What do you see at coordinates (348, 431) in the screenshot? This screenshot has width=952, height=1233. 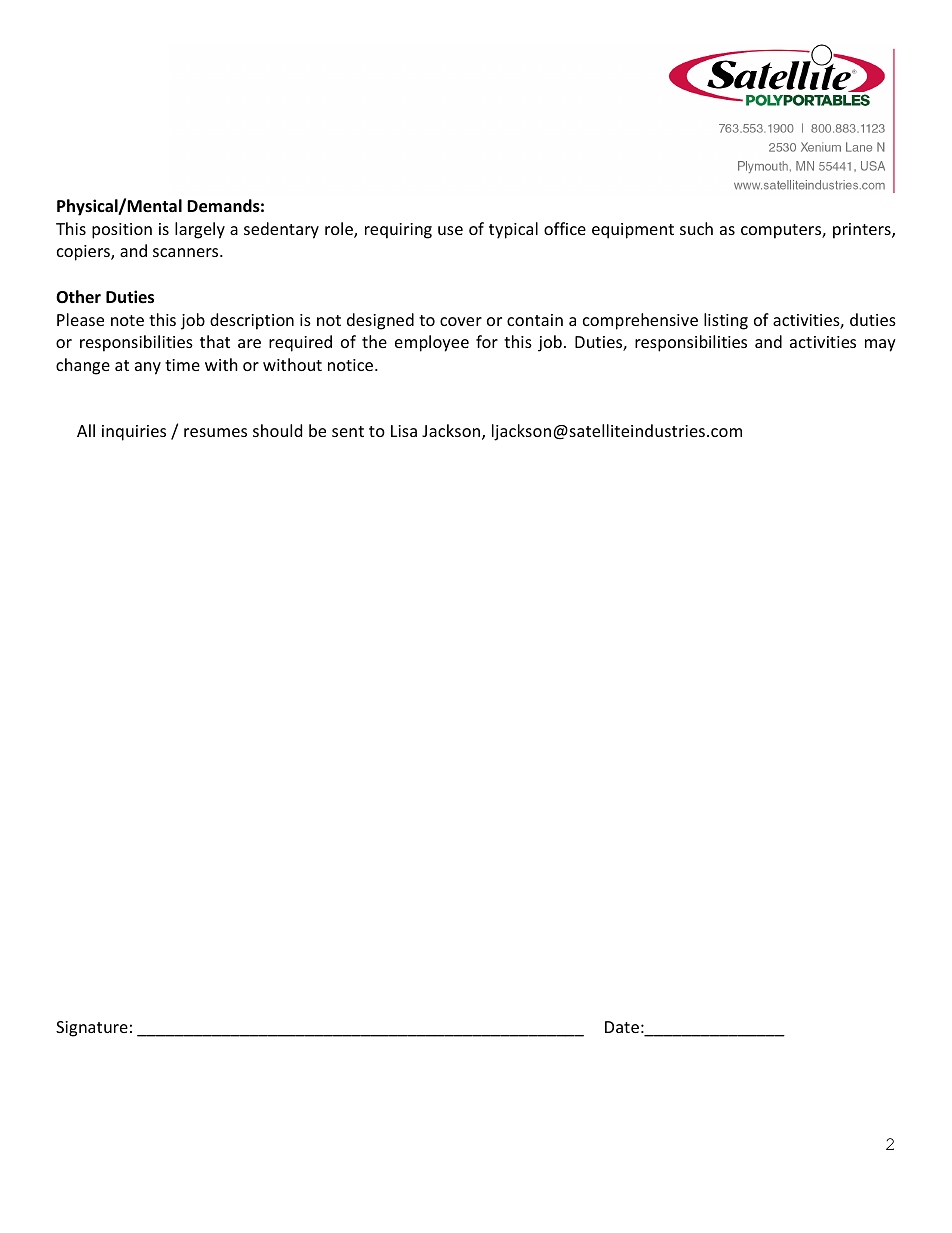 I see `sent` at bounding box center [348, 431].
